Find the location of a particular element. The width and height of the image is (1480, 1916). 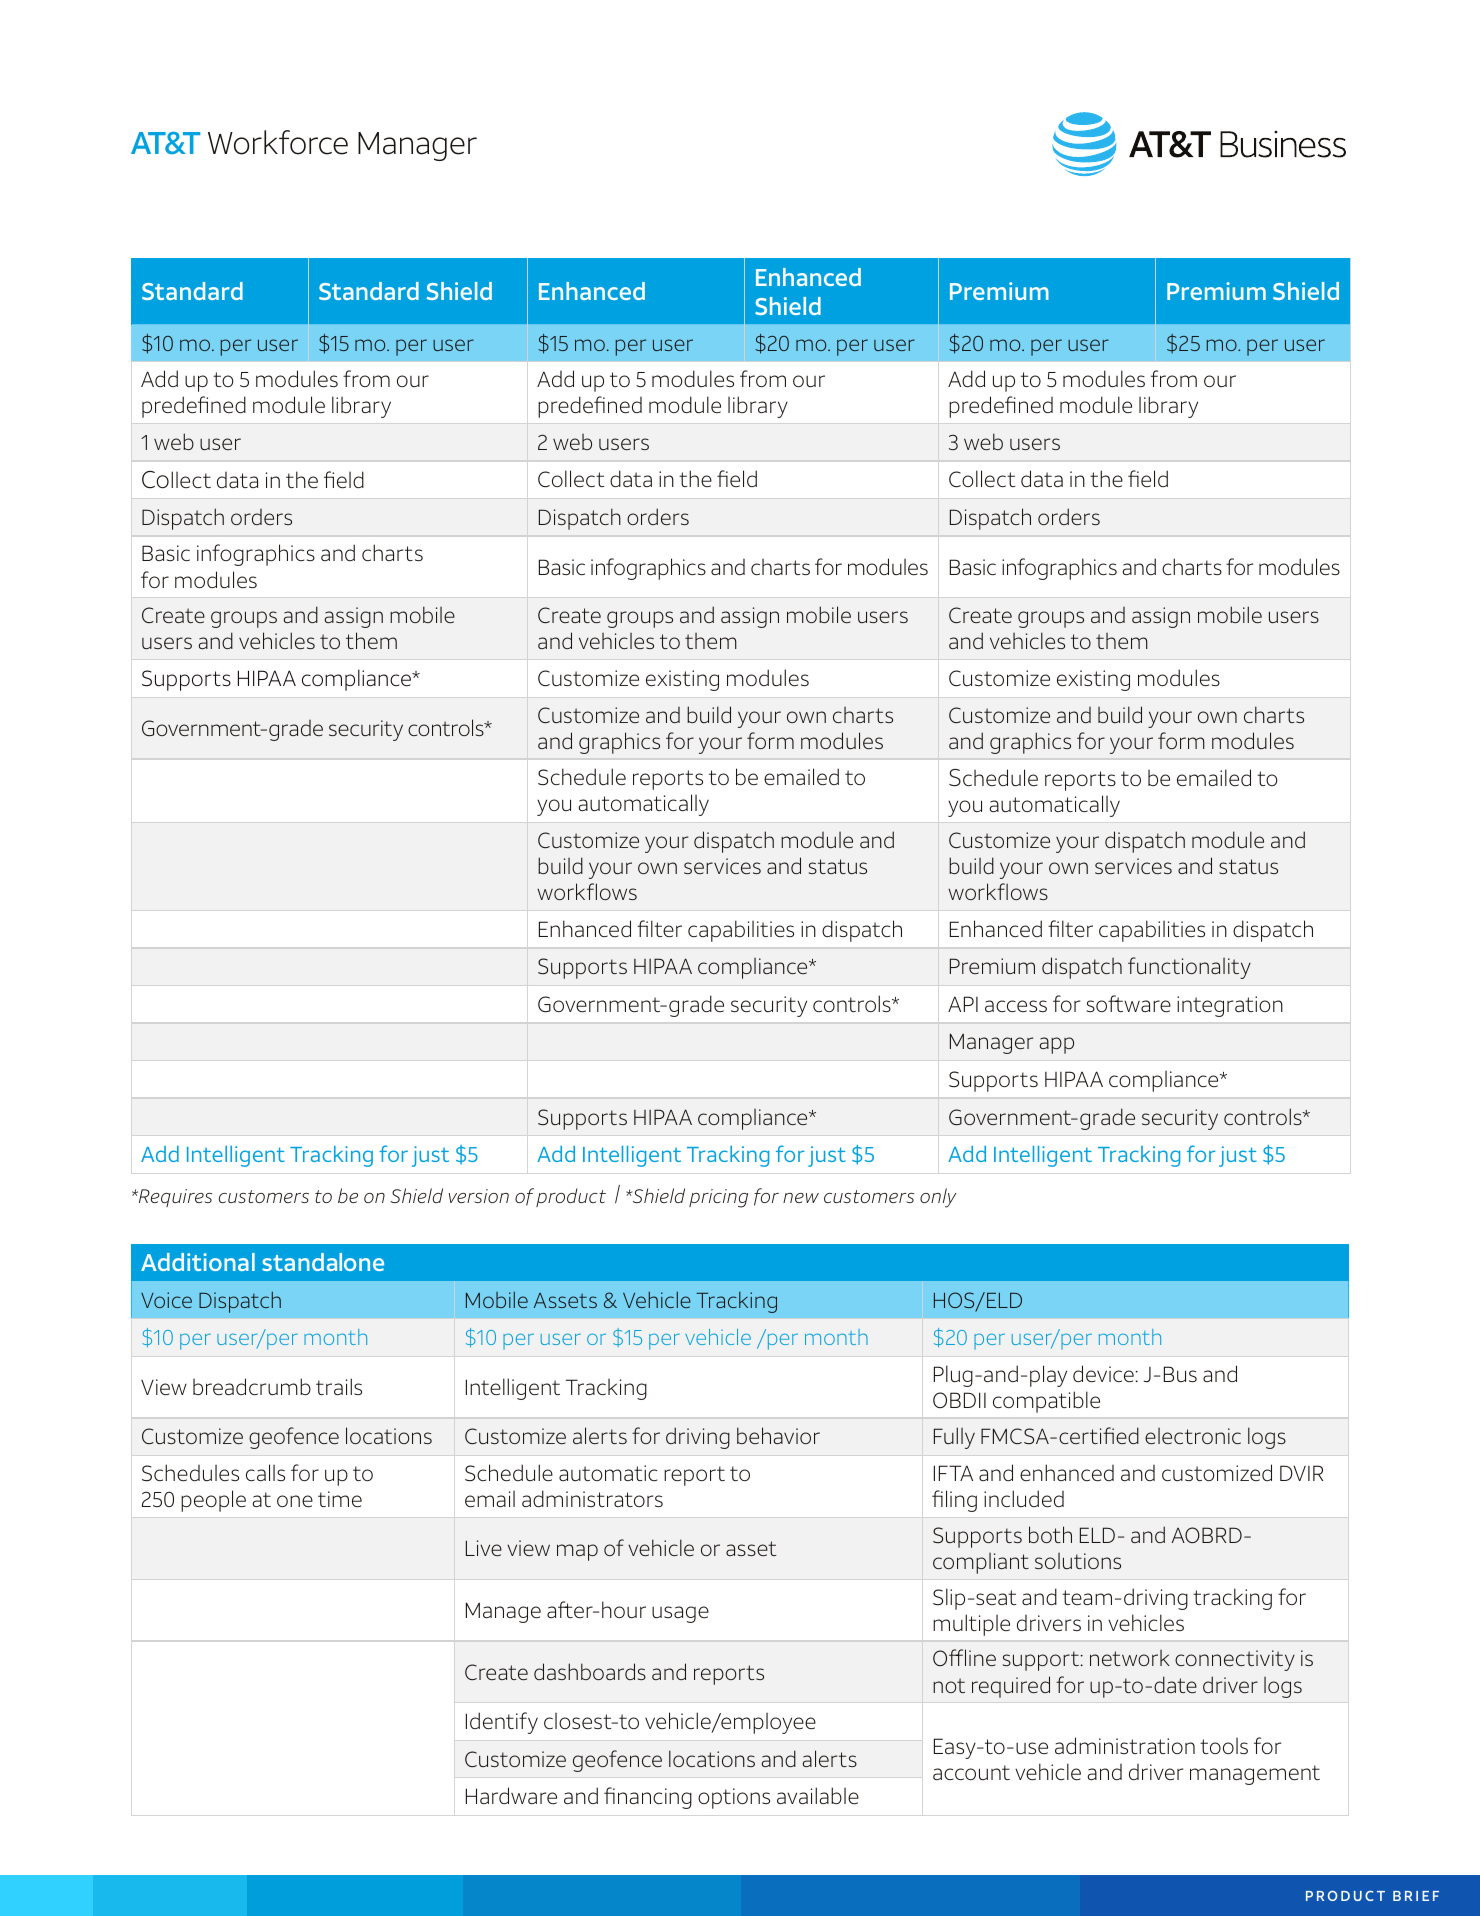

new is located at coordinates (801, 1198).
